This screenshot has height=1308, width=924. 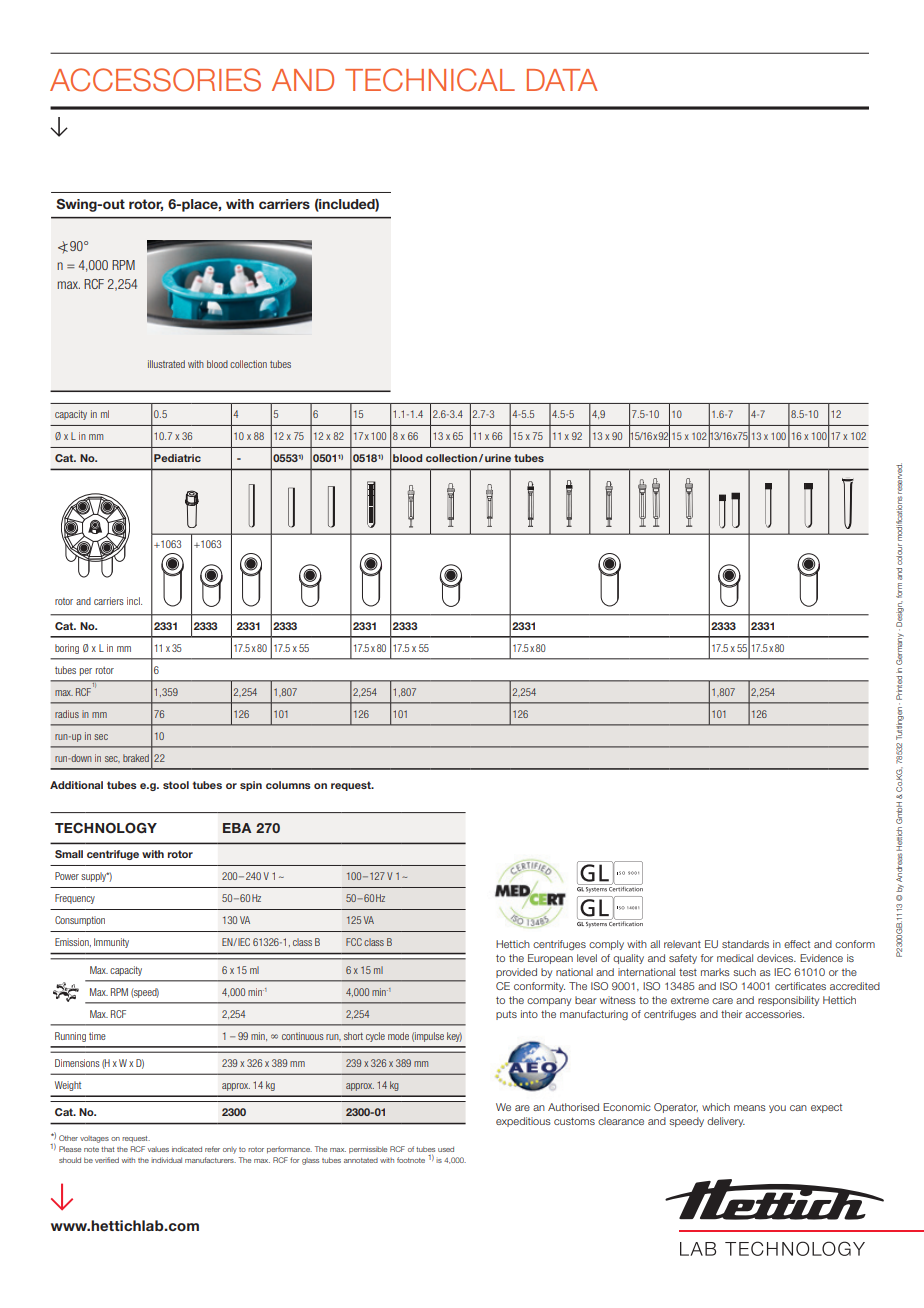 What do you see at coordinates (446, 1149) in the screenshot?
I see `used` at bounding box center [446, 1149].
